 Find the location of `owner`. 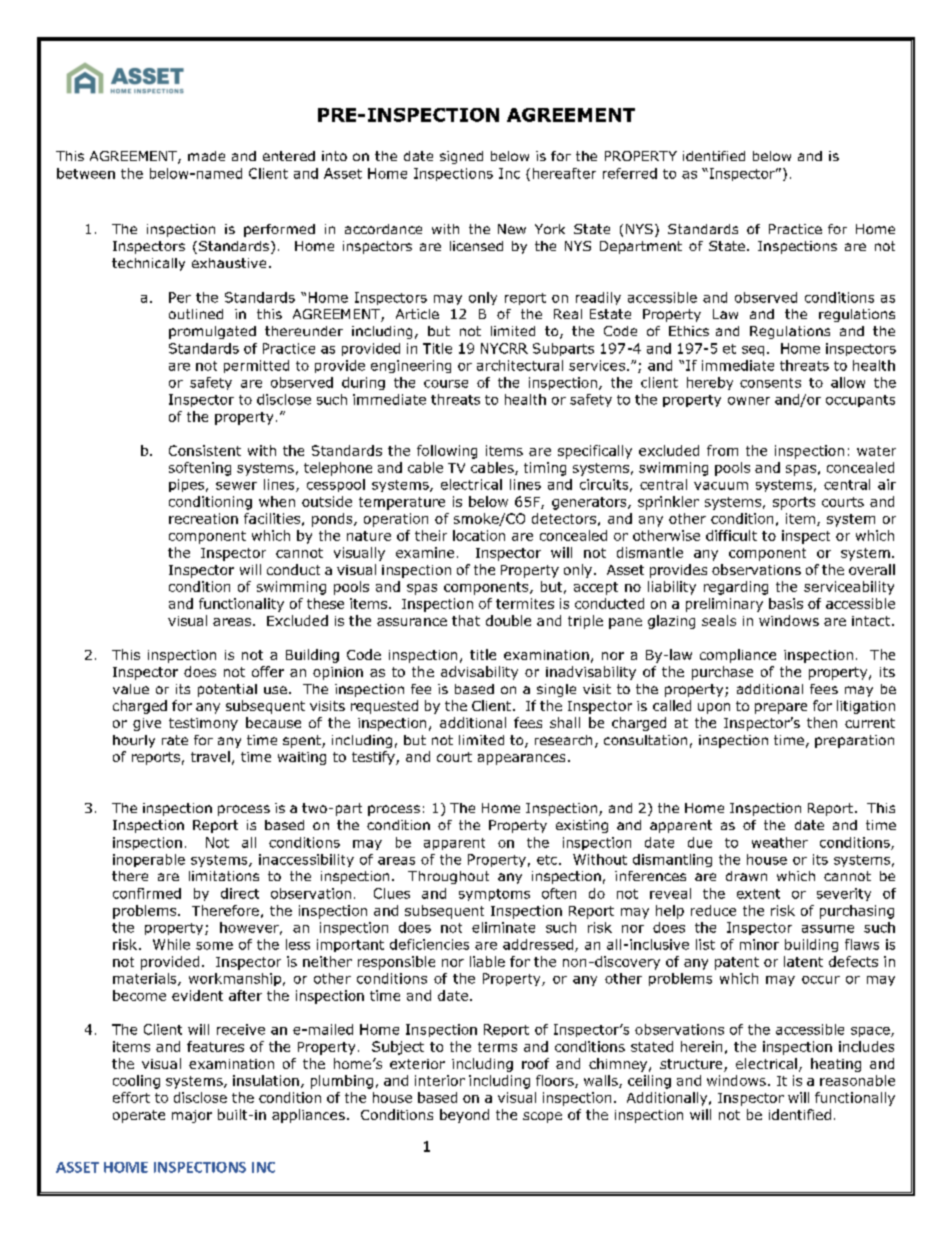

owner is located at coordinates (749, 401).
